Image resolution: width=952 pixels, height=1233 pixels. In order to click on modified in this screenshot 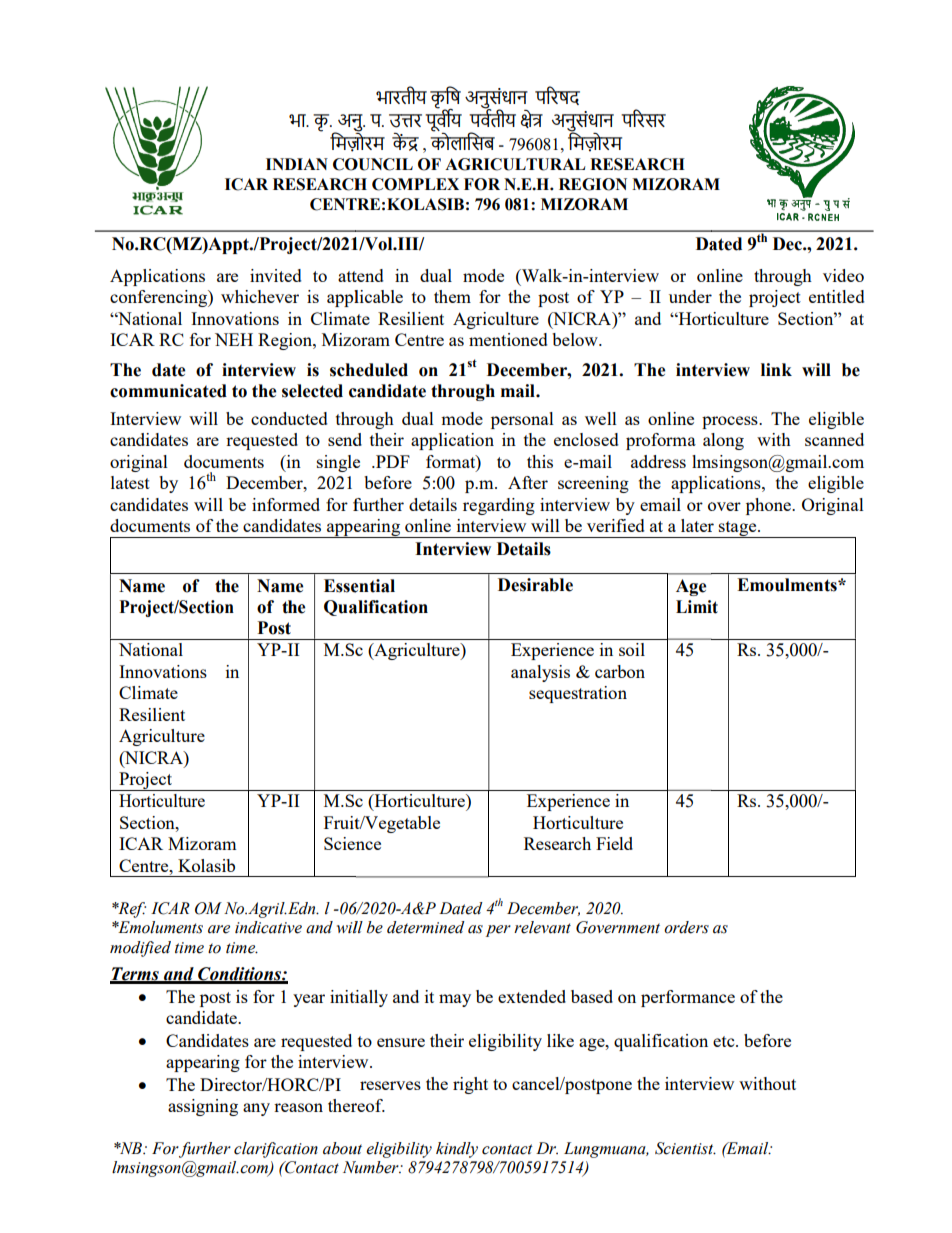, I will do `click(140, 949)`.
